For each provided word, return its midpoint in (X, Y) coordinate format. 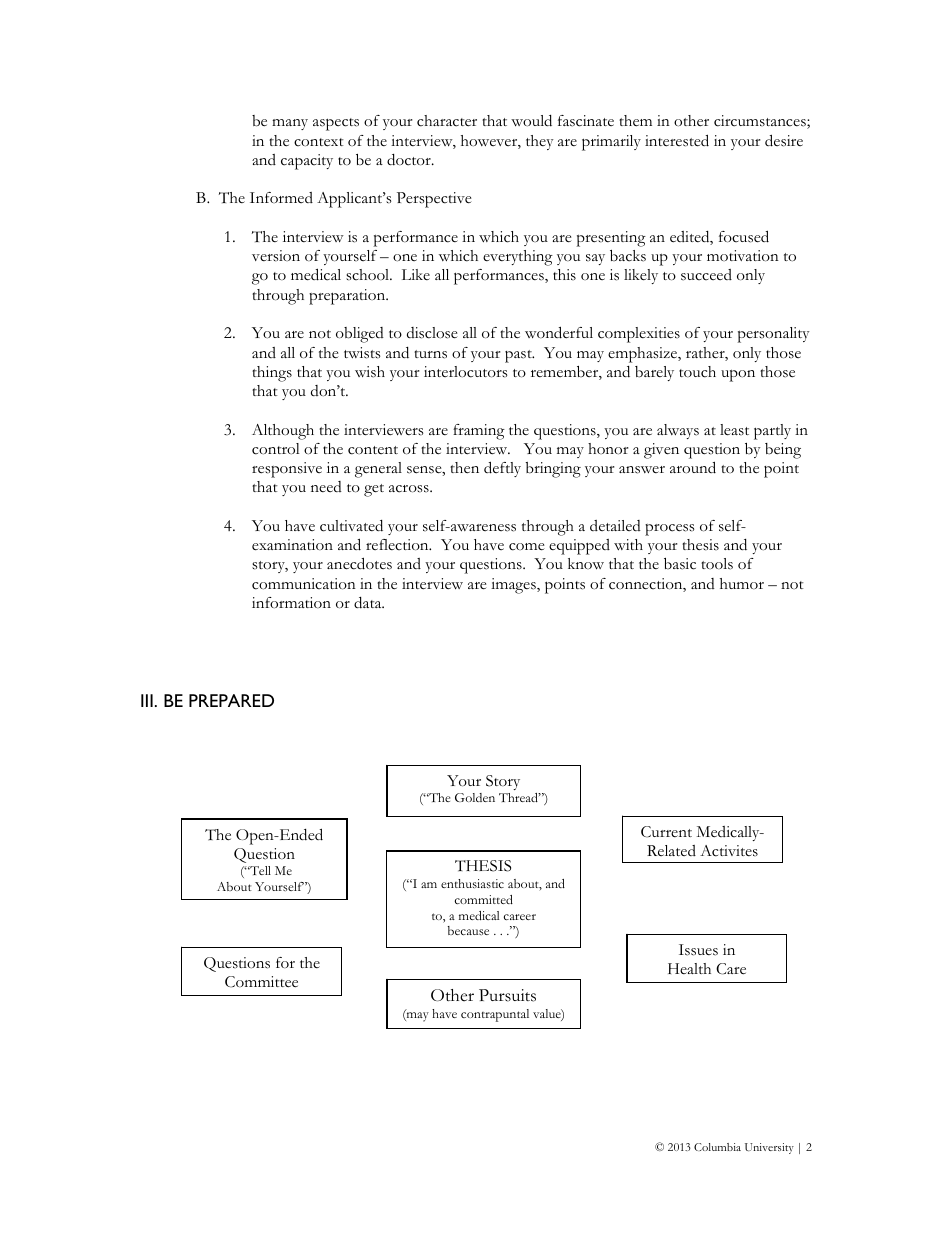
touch (697, 372)
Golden (475, 797)
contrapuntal (495, 1015)
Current (666, 832)
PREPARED (231, 700)
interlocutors (465, 372)
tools (717, 564)
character (447, 121)
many (290, 124)
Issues (698, 950)
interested (677, 140)
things (272, 374)
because (468, 930)
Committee (261, 982)
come (527, 547)
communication (304, 584)
